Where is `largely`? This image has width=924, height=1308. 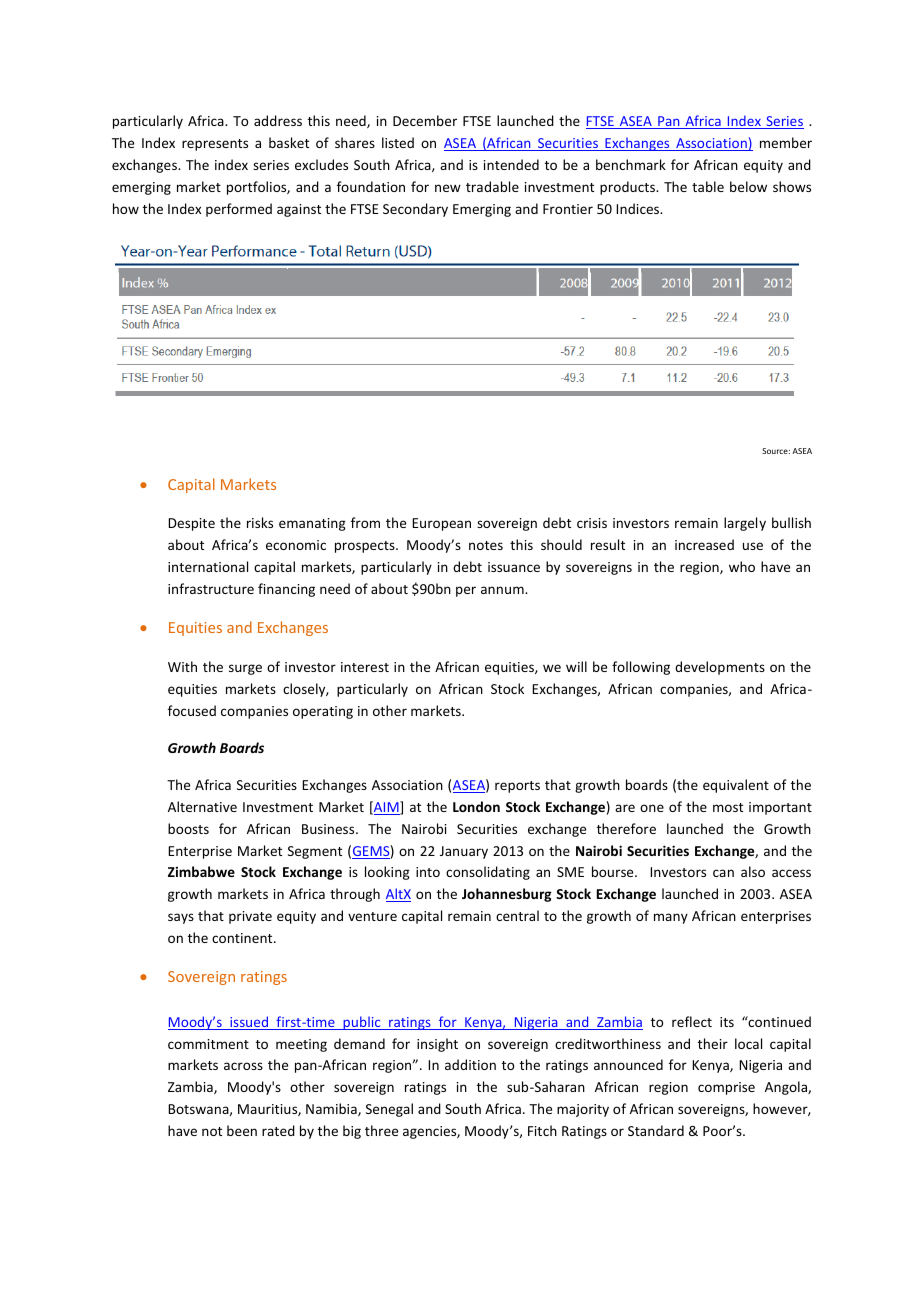
largely is located at coordinates (745, 524).
